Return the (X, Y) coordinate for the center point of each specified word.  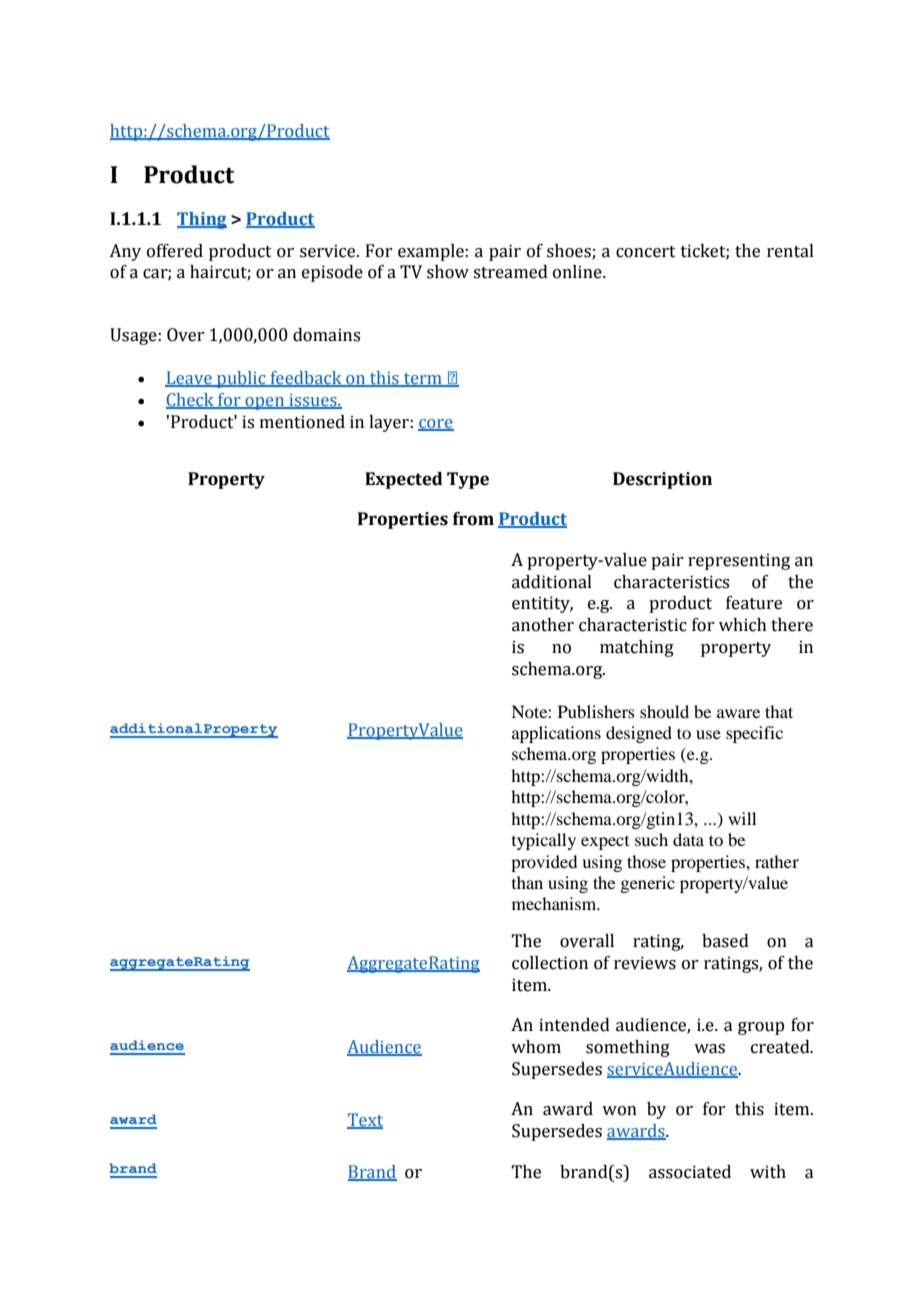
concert (646, 252)
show (448, 272)
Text (365, 1121)
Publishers (596, 711)
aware (738, 713)
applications (556, 734)
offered (175, 251)
